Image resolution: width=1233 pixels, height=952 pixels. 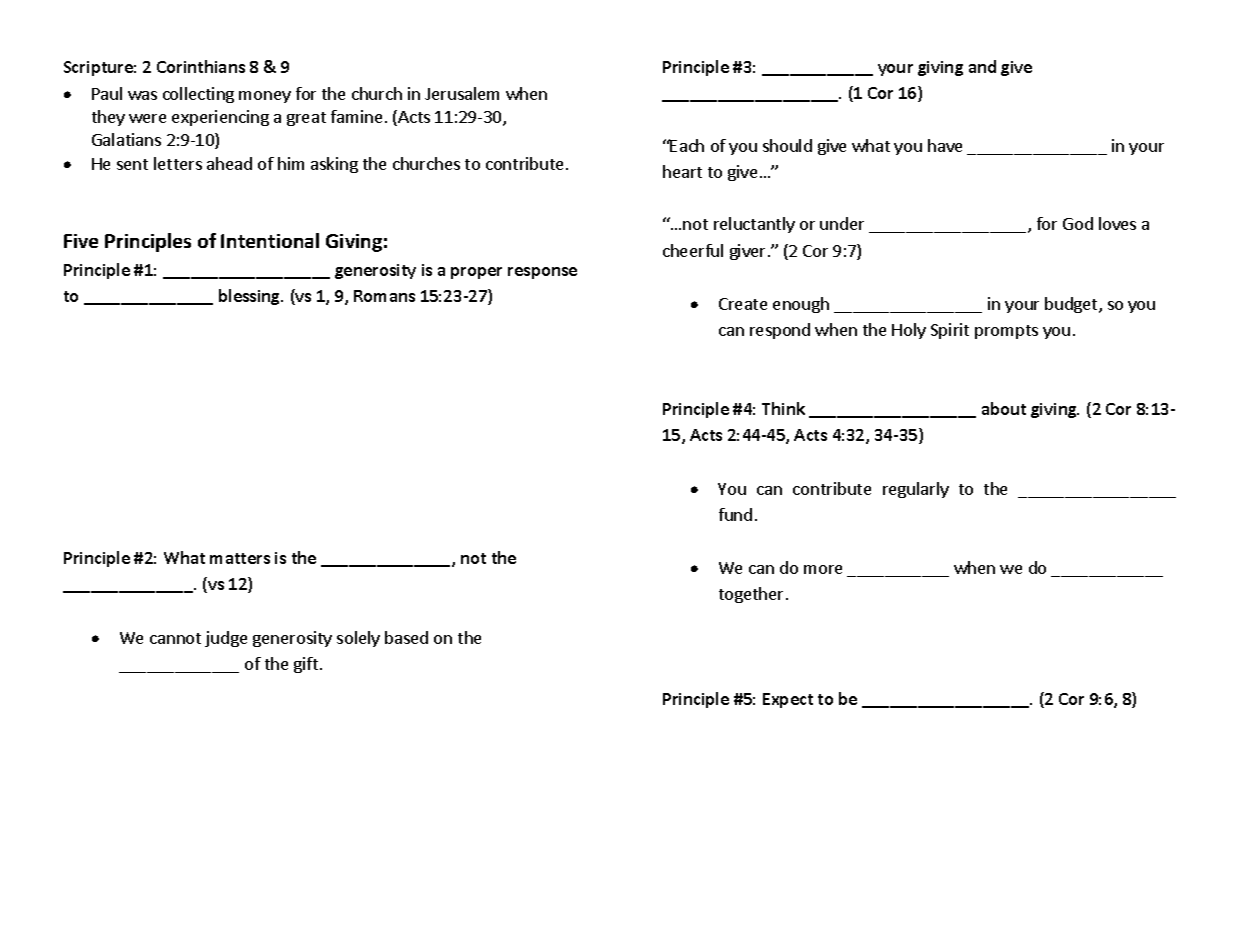 I want to click on Think, so click(x=783, y=408).
